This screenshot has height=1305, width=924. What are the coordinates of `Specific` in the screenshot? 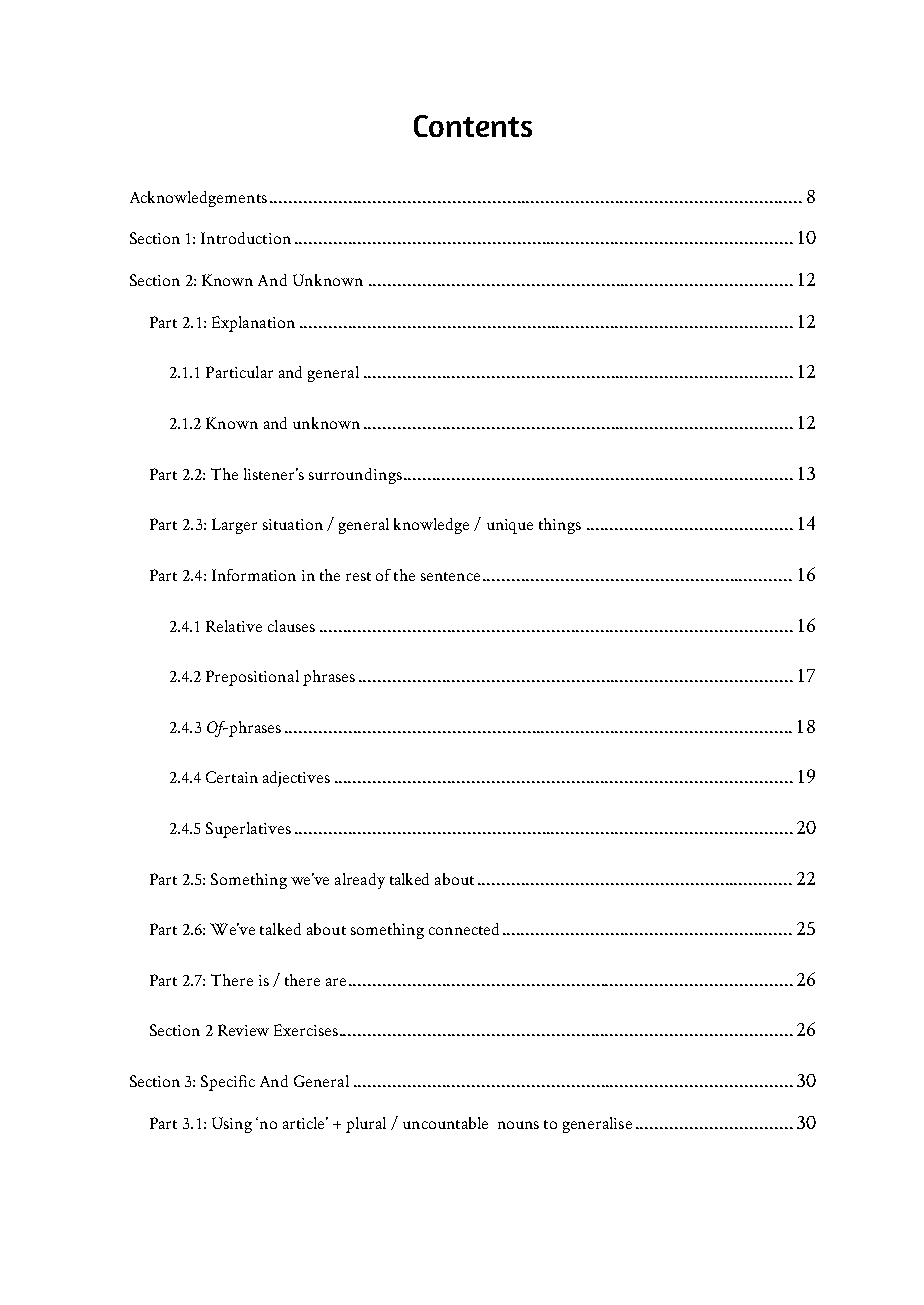 It's located at (228, 1083).
